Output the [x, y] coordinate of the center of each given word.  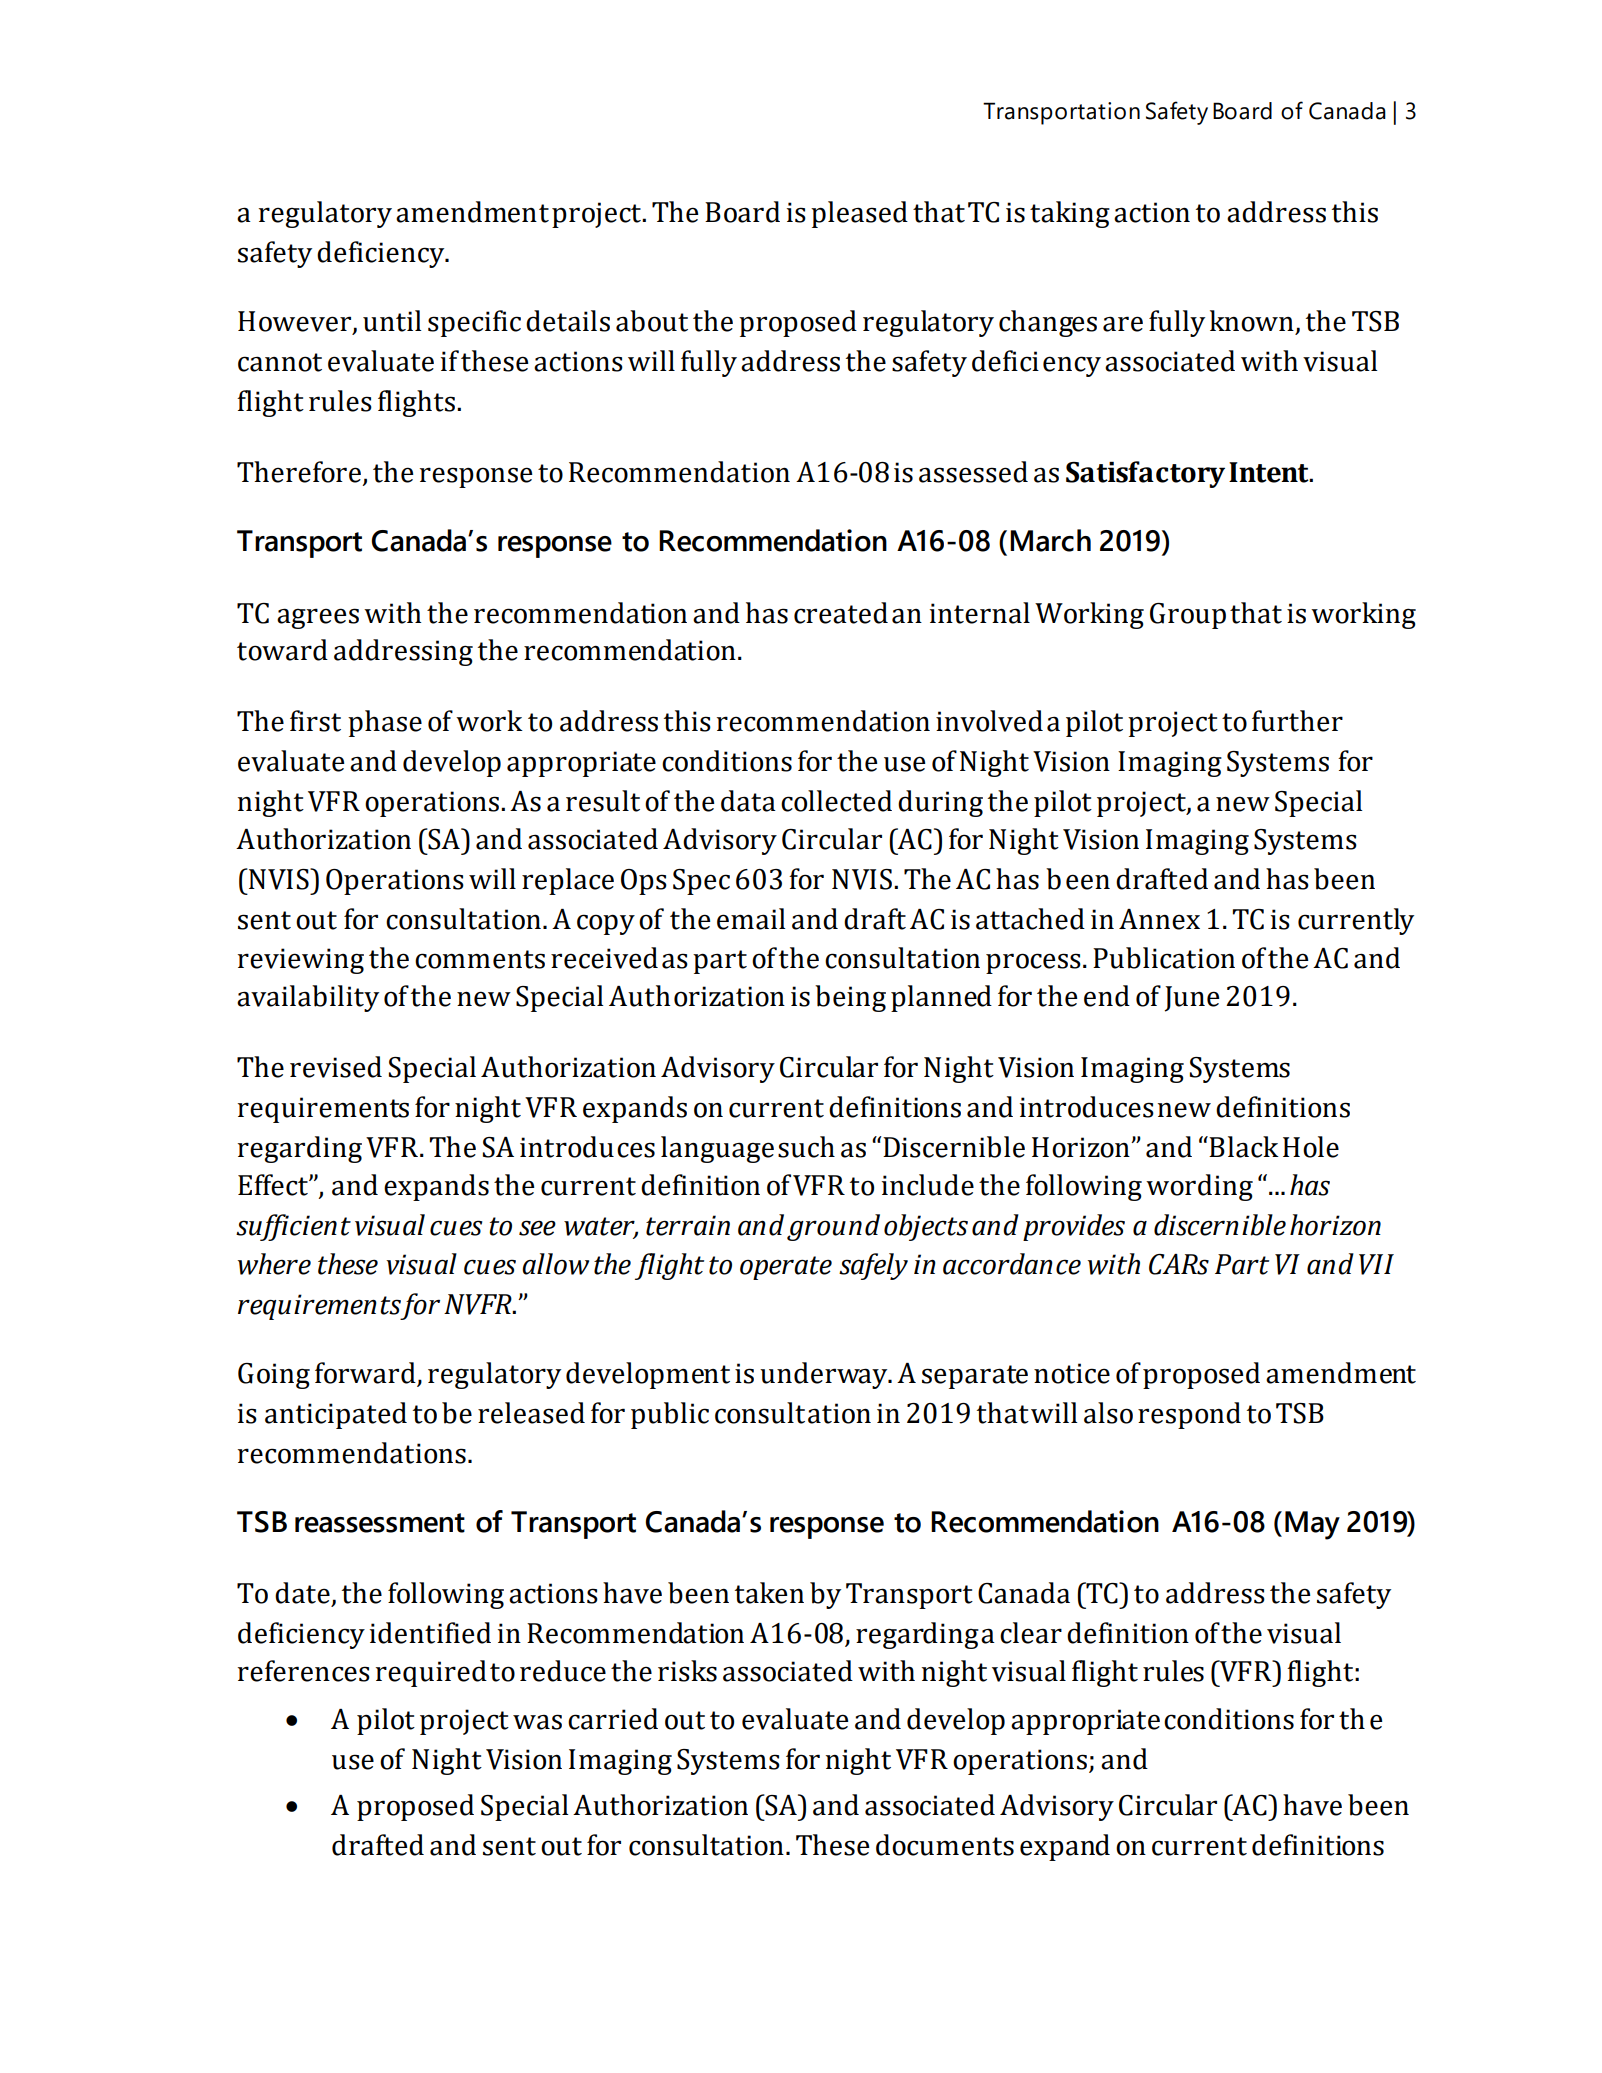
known [1252, 321]
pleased [859, 214]
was [537, 1722]
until [392, 321]
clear [1031, 1633]
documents [945, 1845]
